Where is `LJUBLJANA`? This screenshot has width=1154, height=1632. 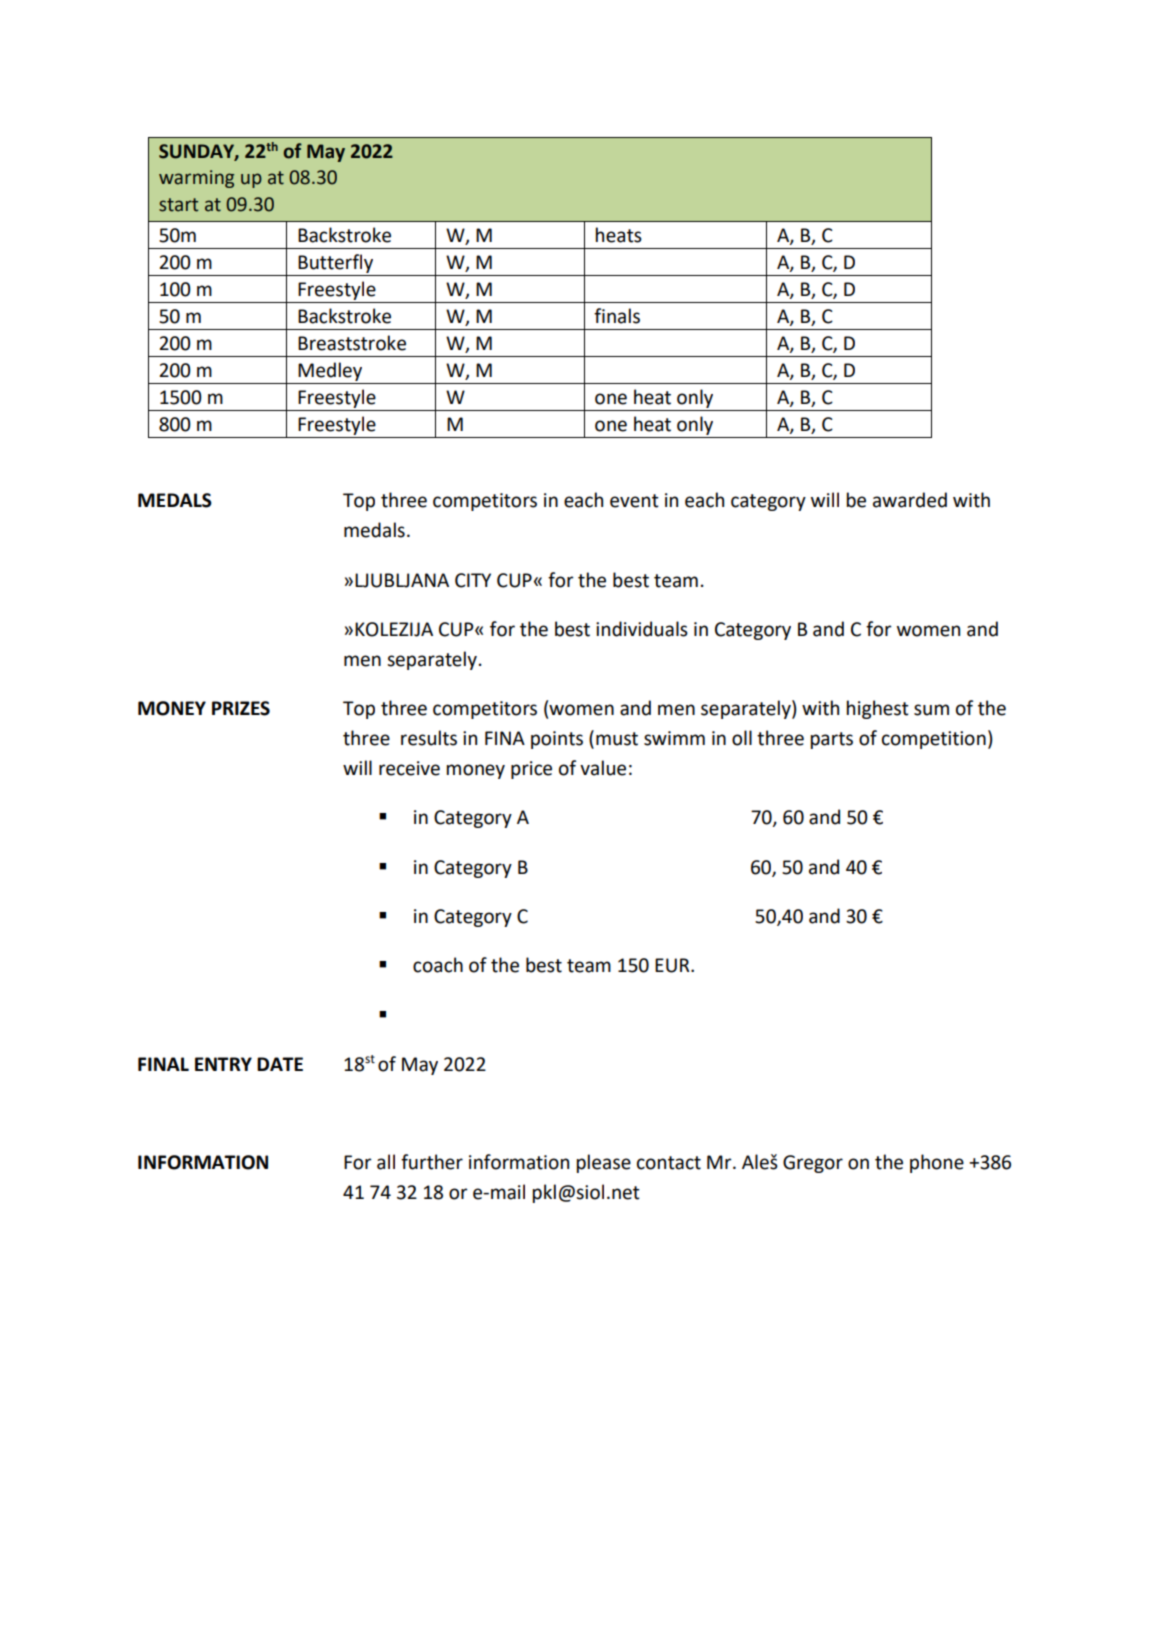 LJUBLJANA is located at coordinates (402, 580).
